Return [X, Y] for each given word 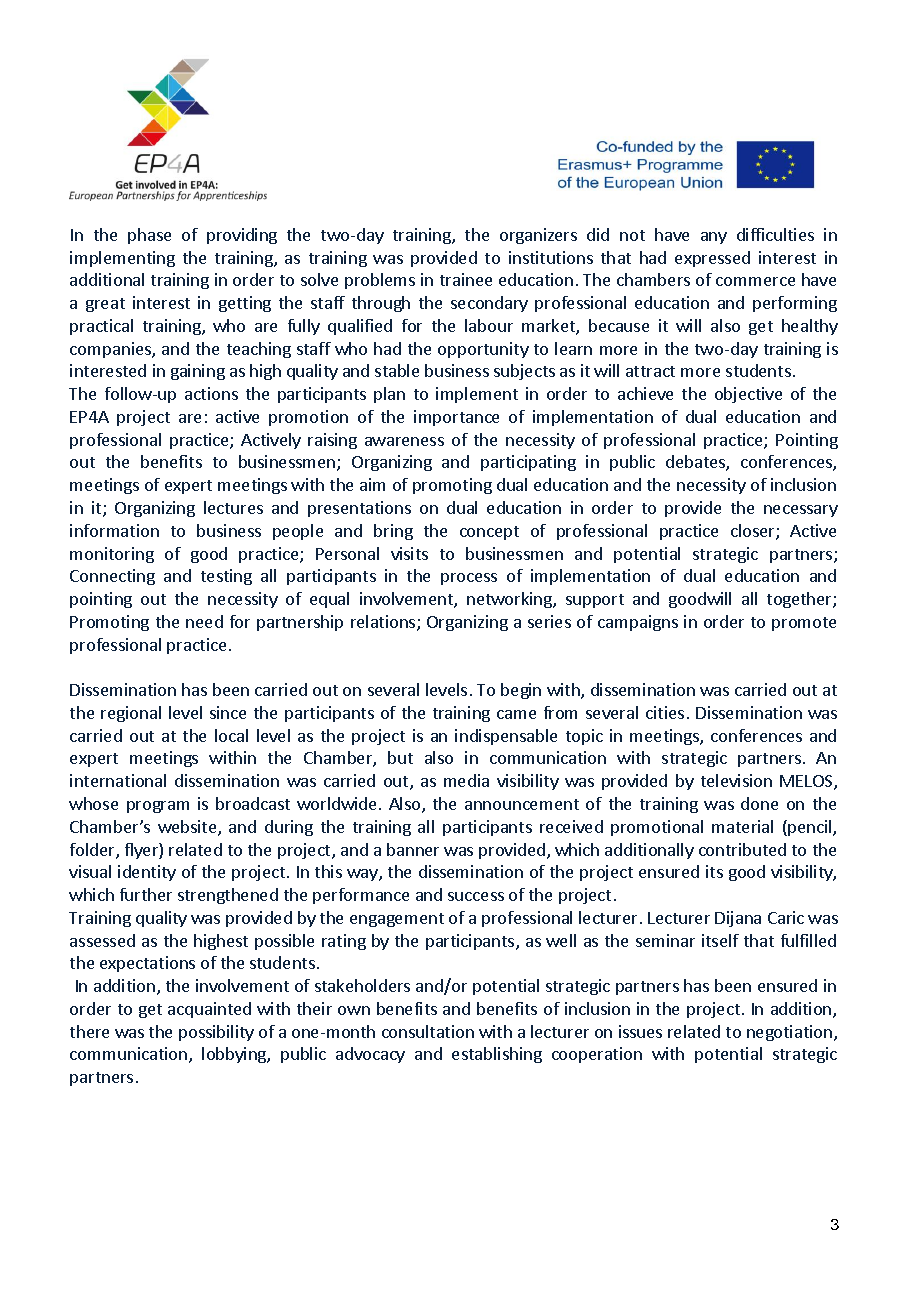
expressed [712, 259]
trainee [466, 279]
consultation [428, 1031]
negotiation [789, 1033]
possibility [216, 1033]
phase [149, 236]
